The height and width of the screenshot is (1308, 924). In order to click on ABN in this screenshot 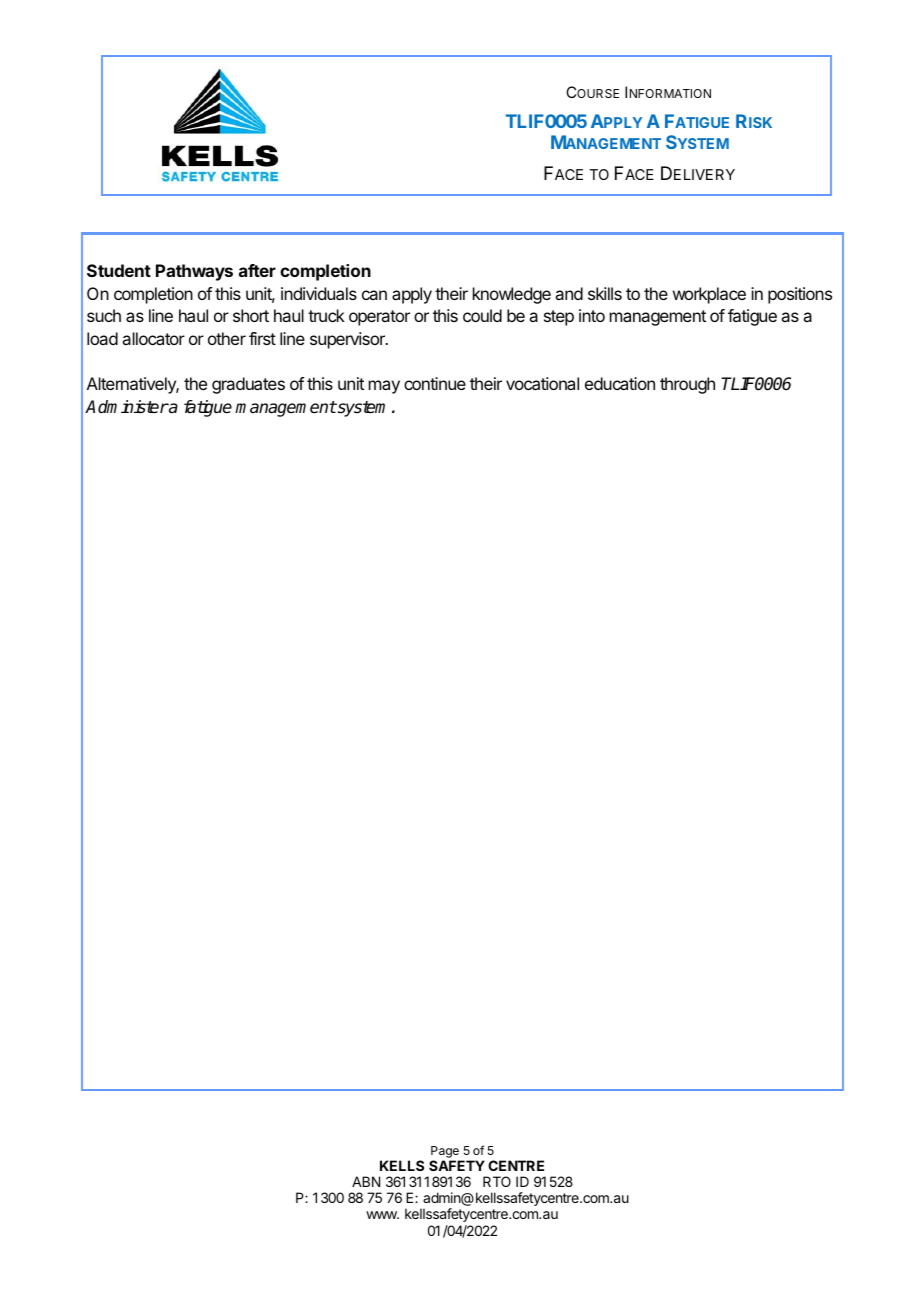, I will do `click(366, 1181)`.
